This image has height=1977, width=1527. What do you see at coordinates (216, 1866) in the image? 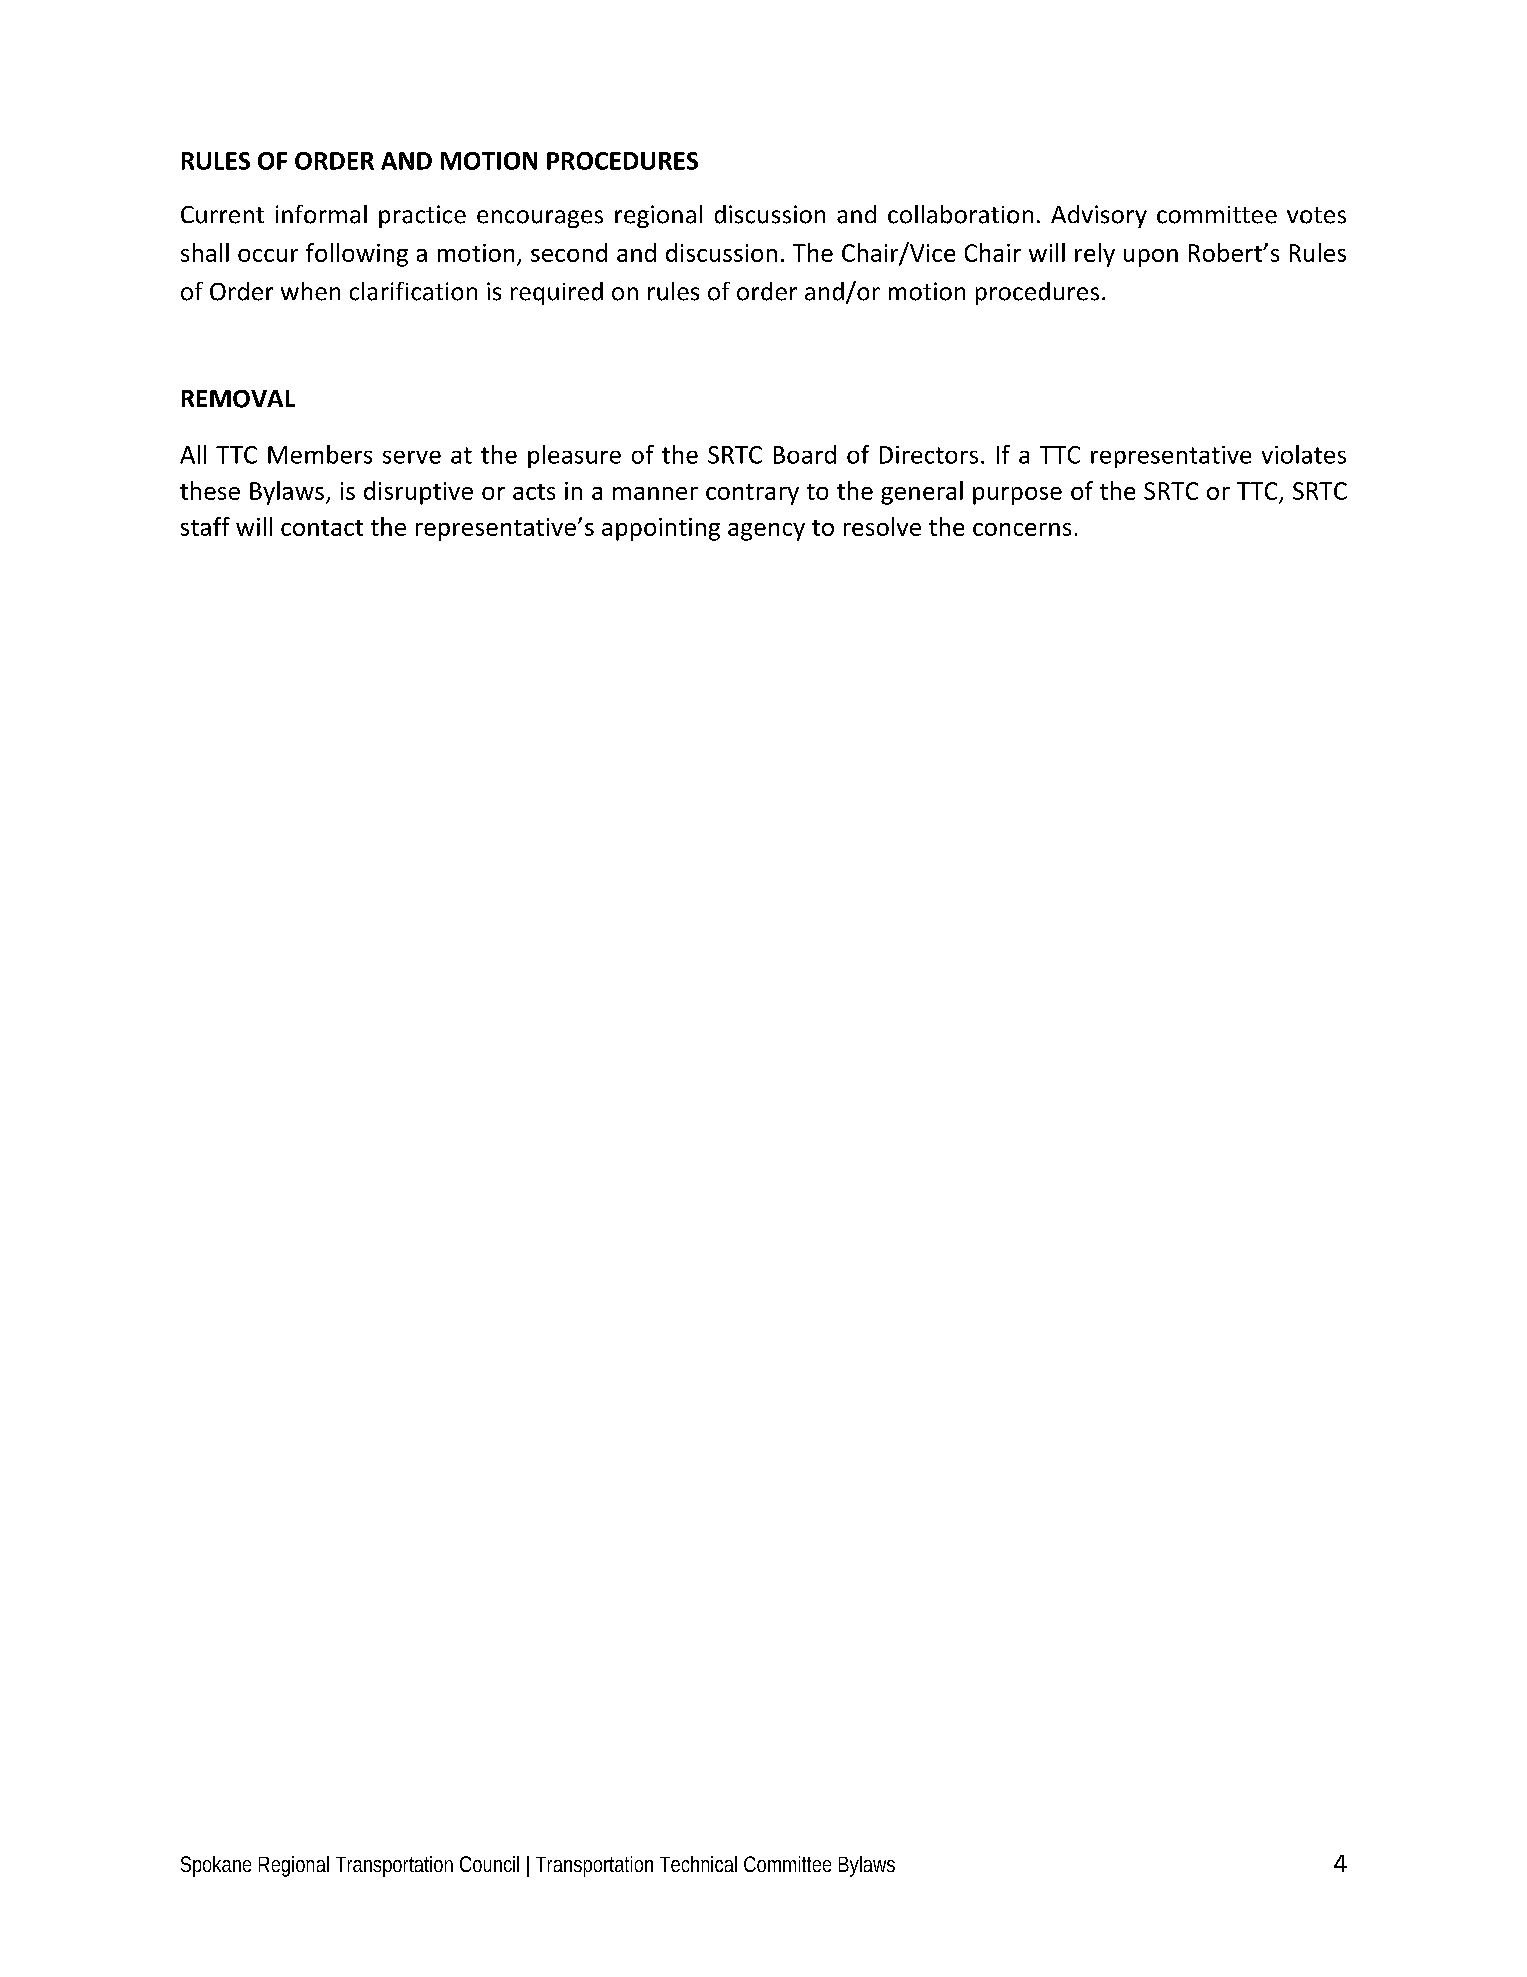
I see `Spokane` at bounding box center [216, 1866].
